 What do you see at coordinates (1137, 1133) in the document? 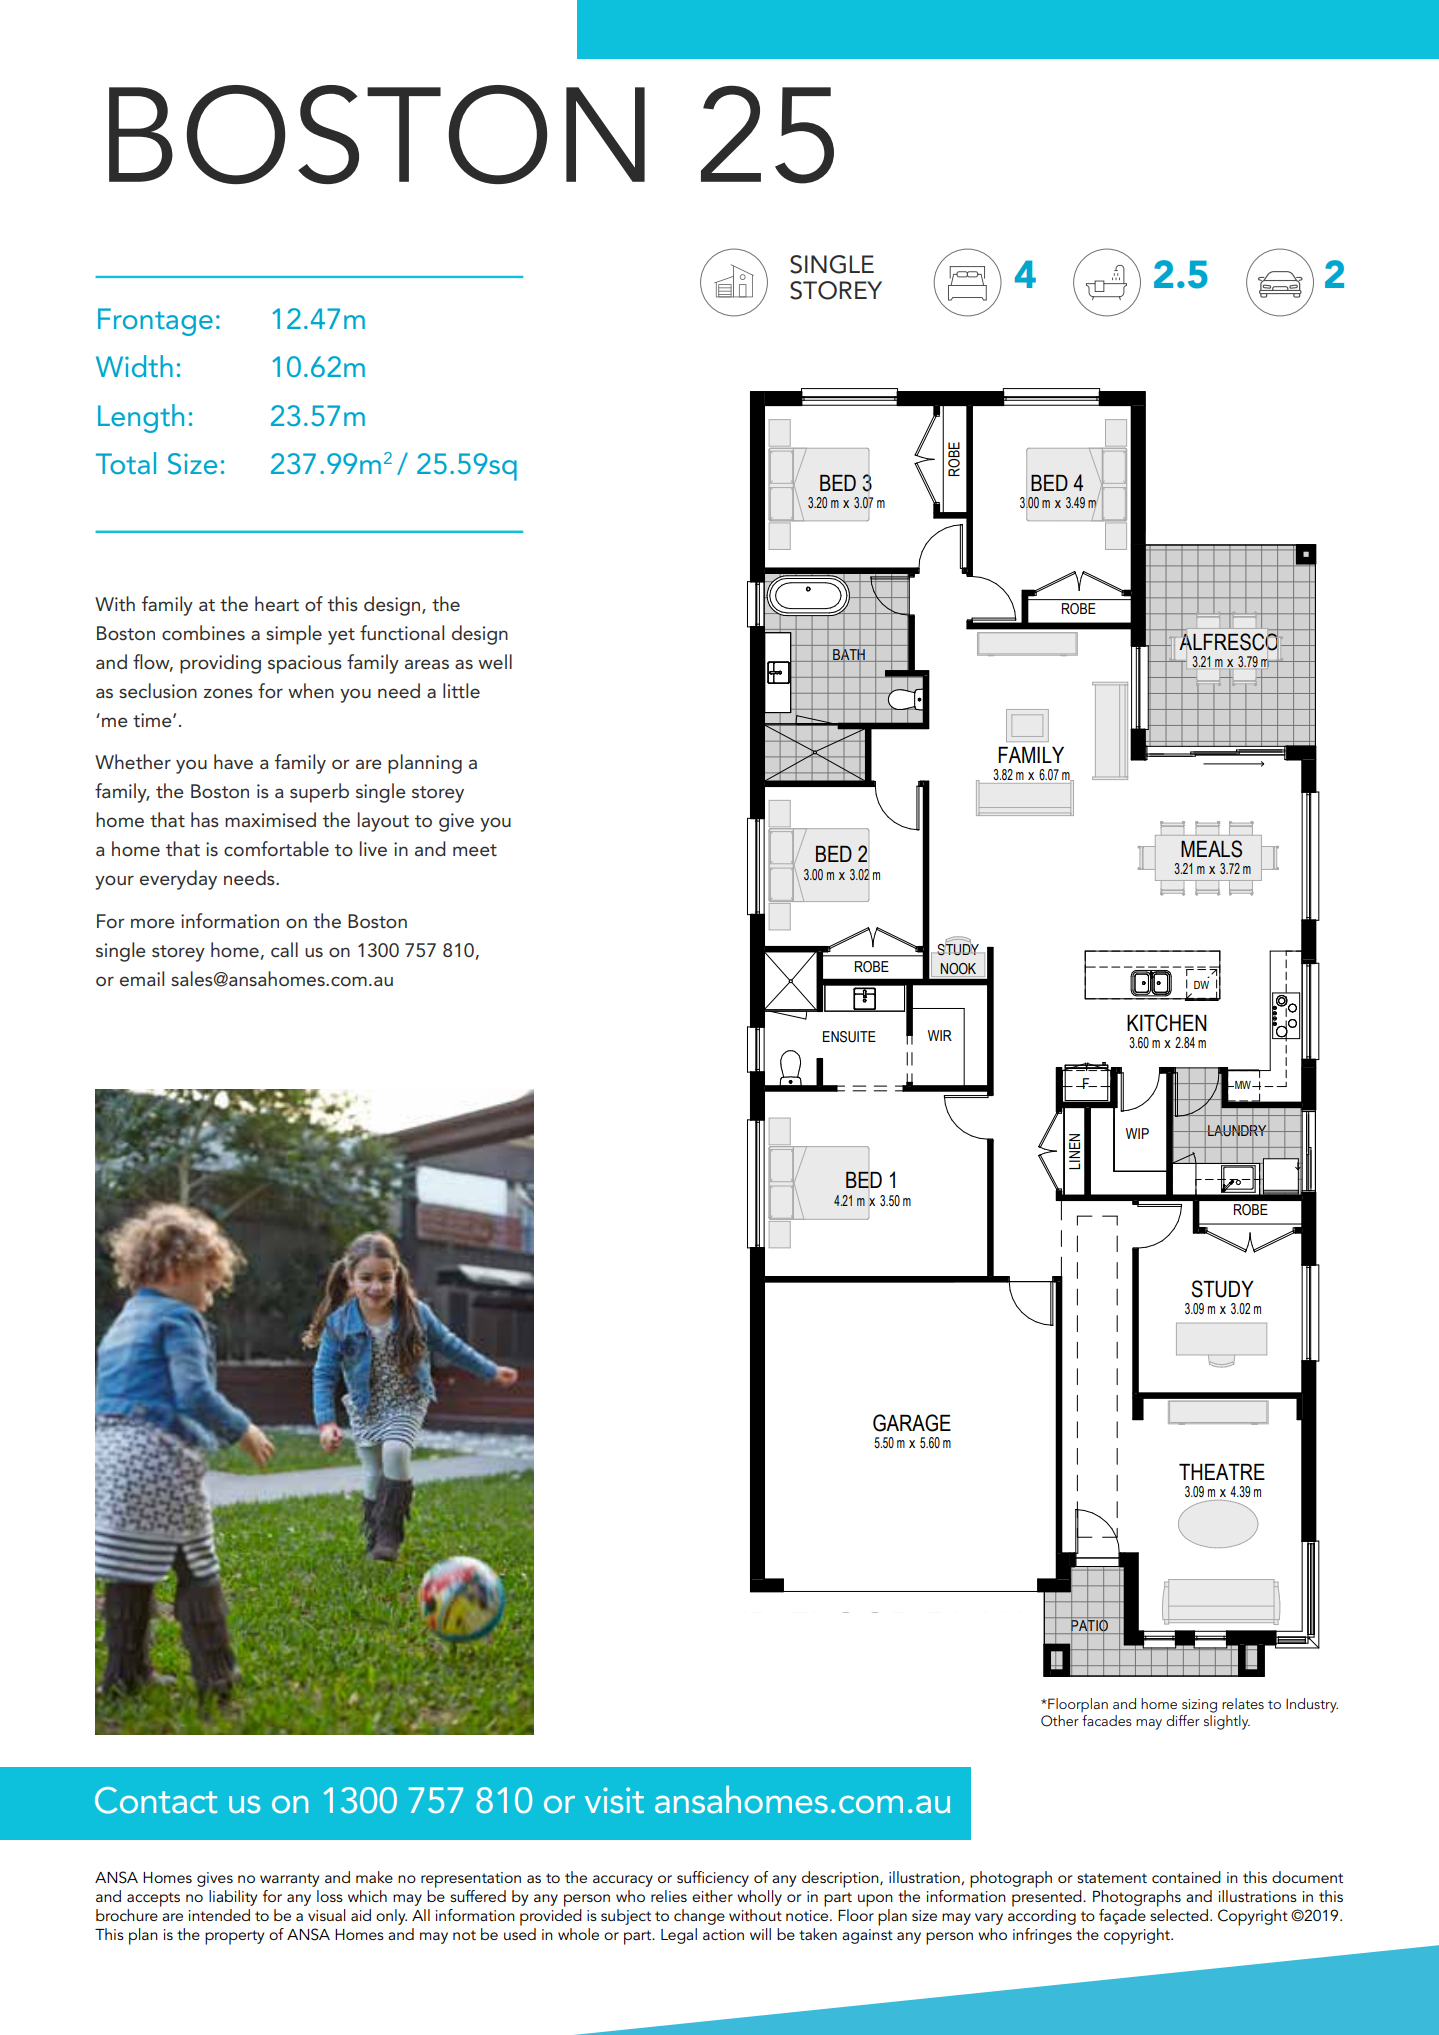
I see `WIP` at bounding box center [1137, 1133].
